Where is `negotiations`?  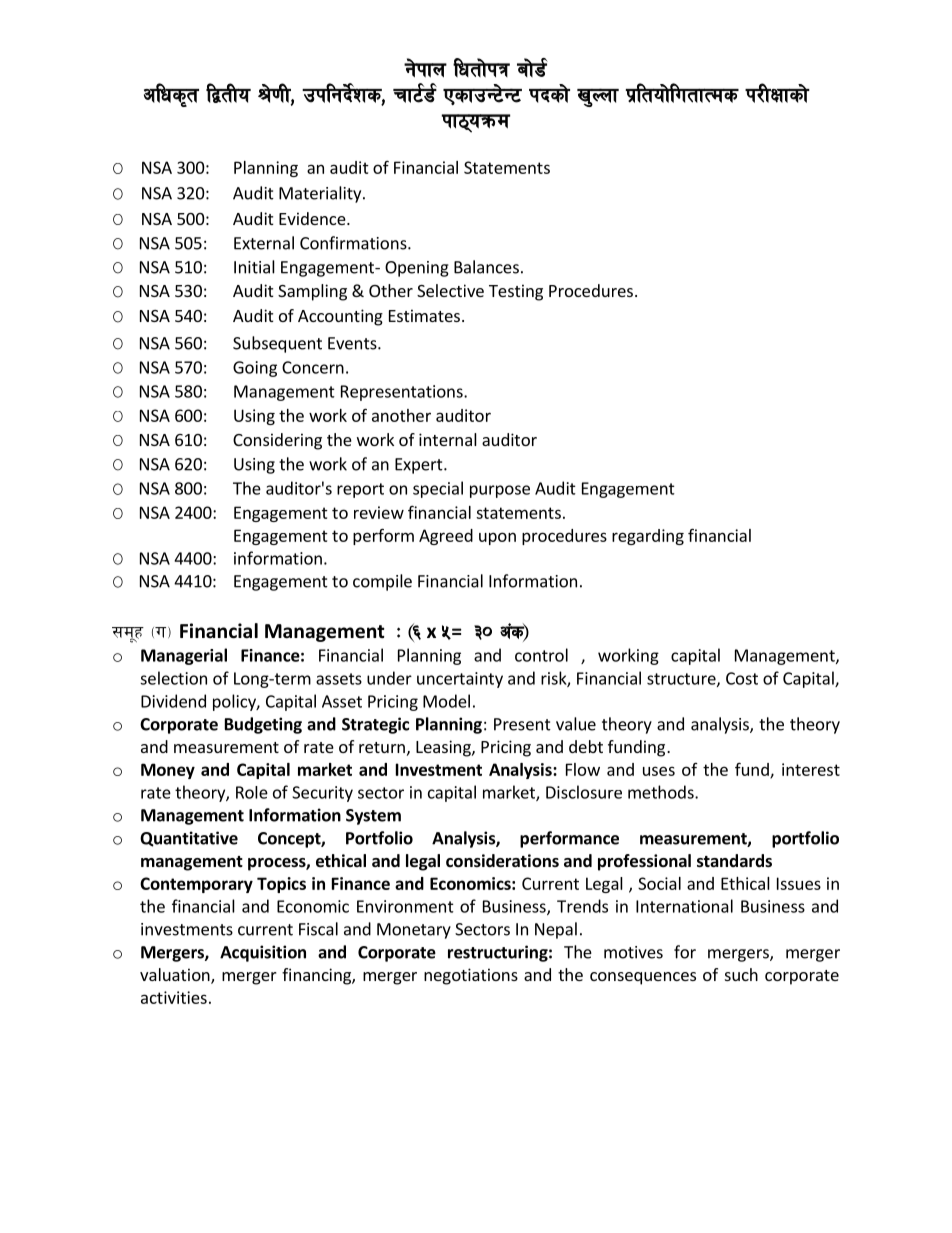 negotiations is located at coordinates (471, 976).
